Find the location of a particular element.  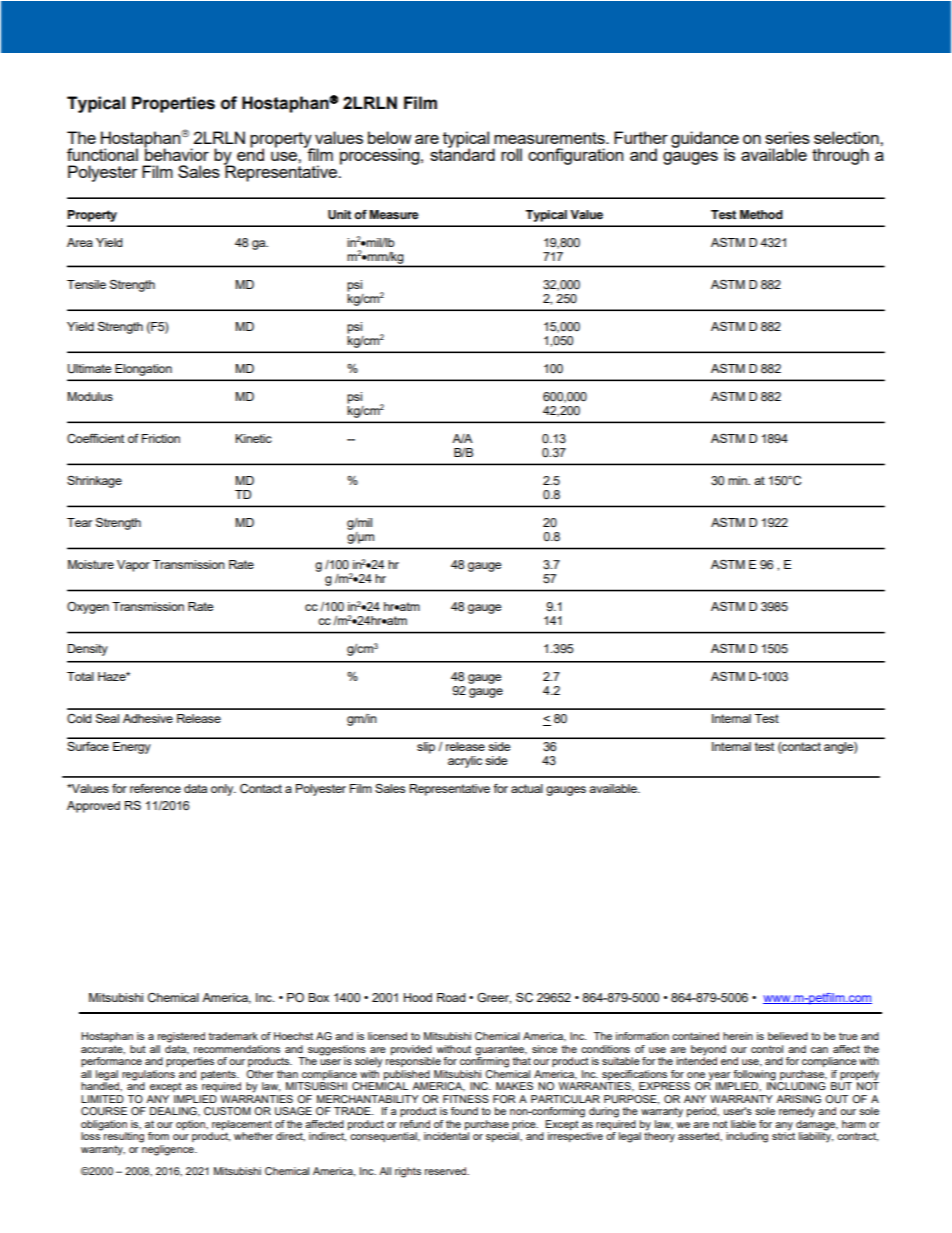

negligence is located at coordinates (169, 1150).
